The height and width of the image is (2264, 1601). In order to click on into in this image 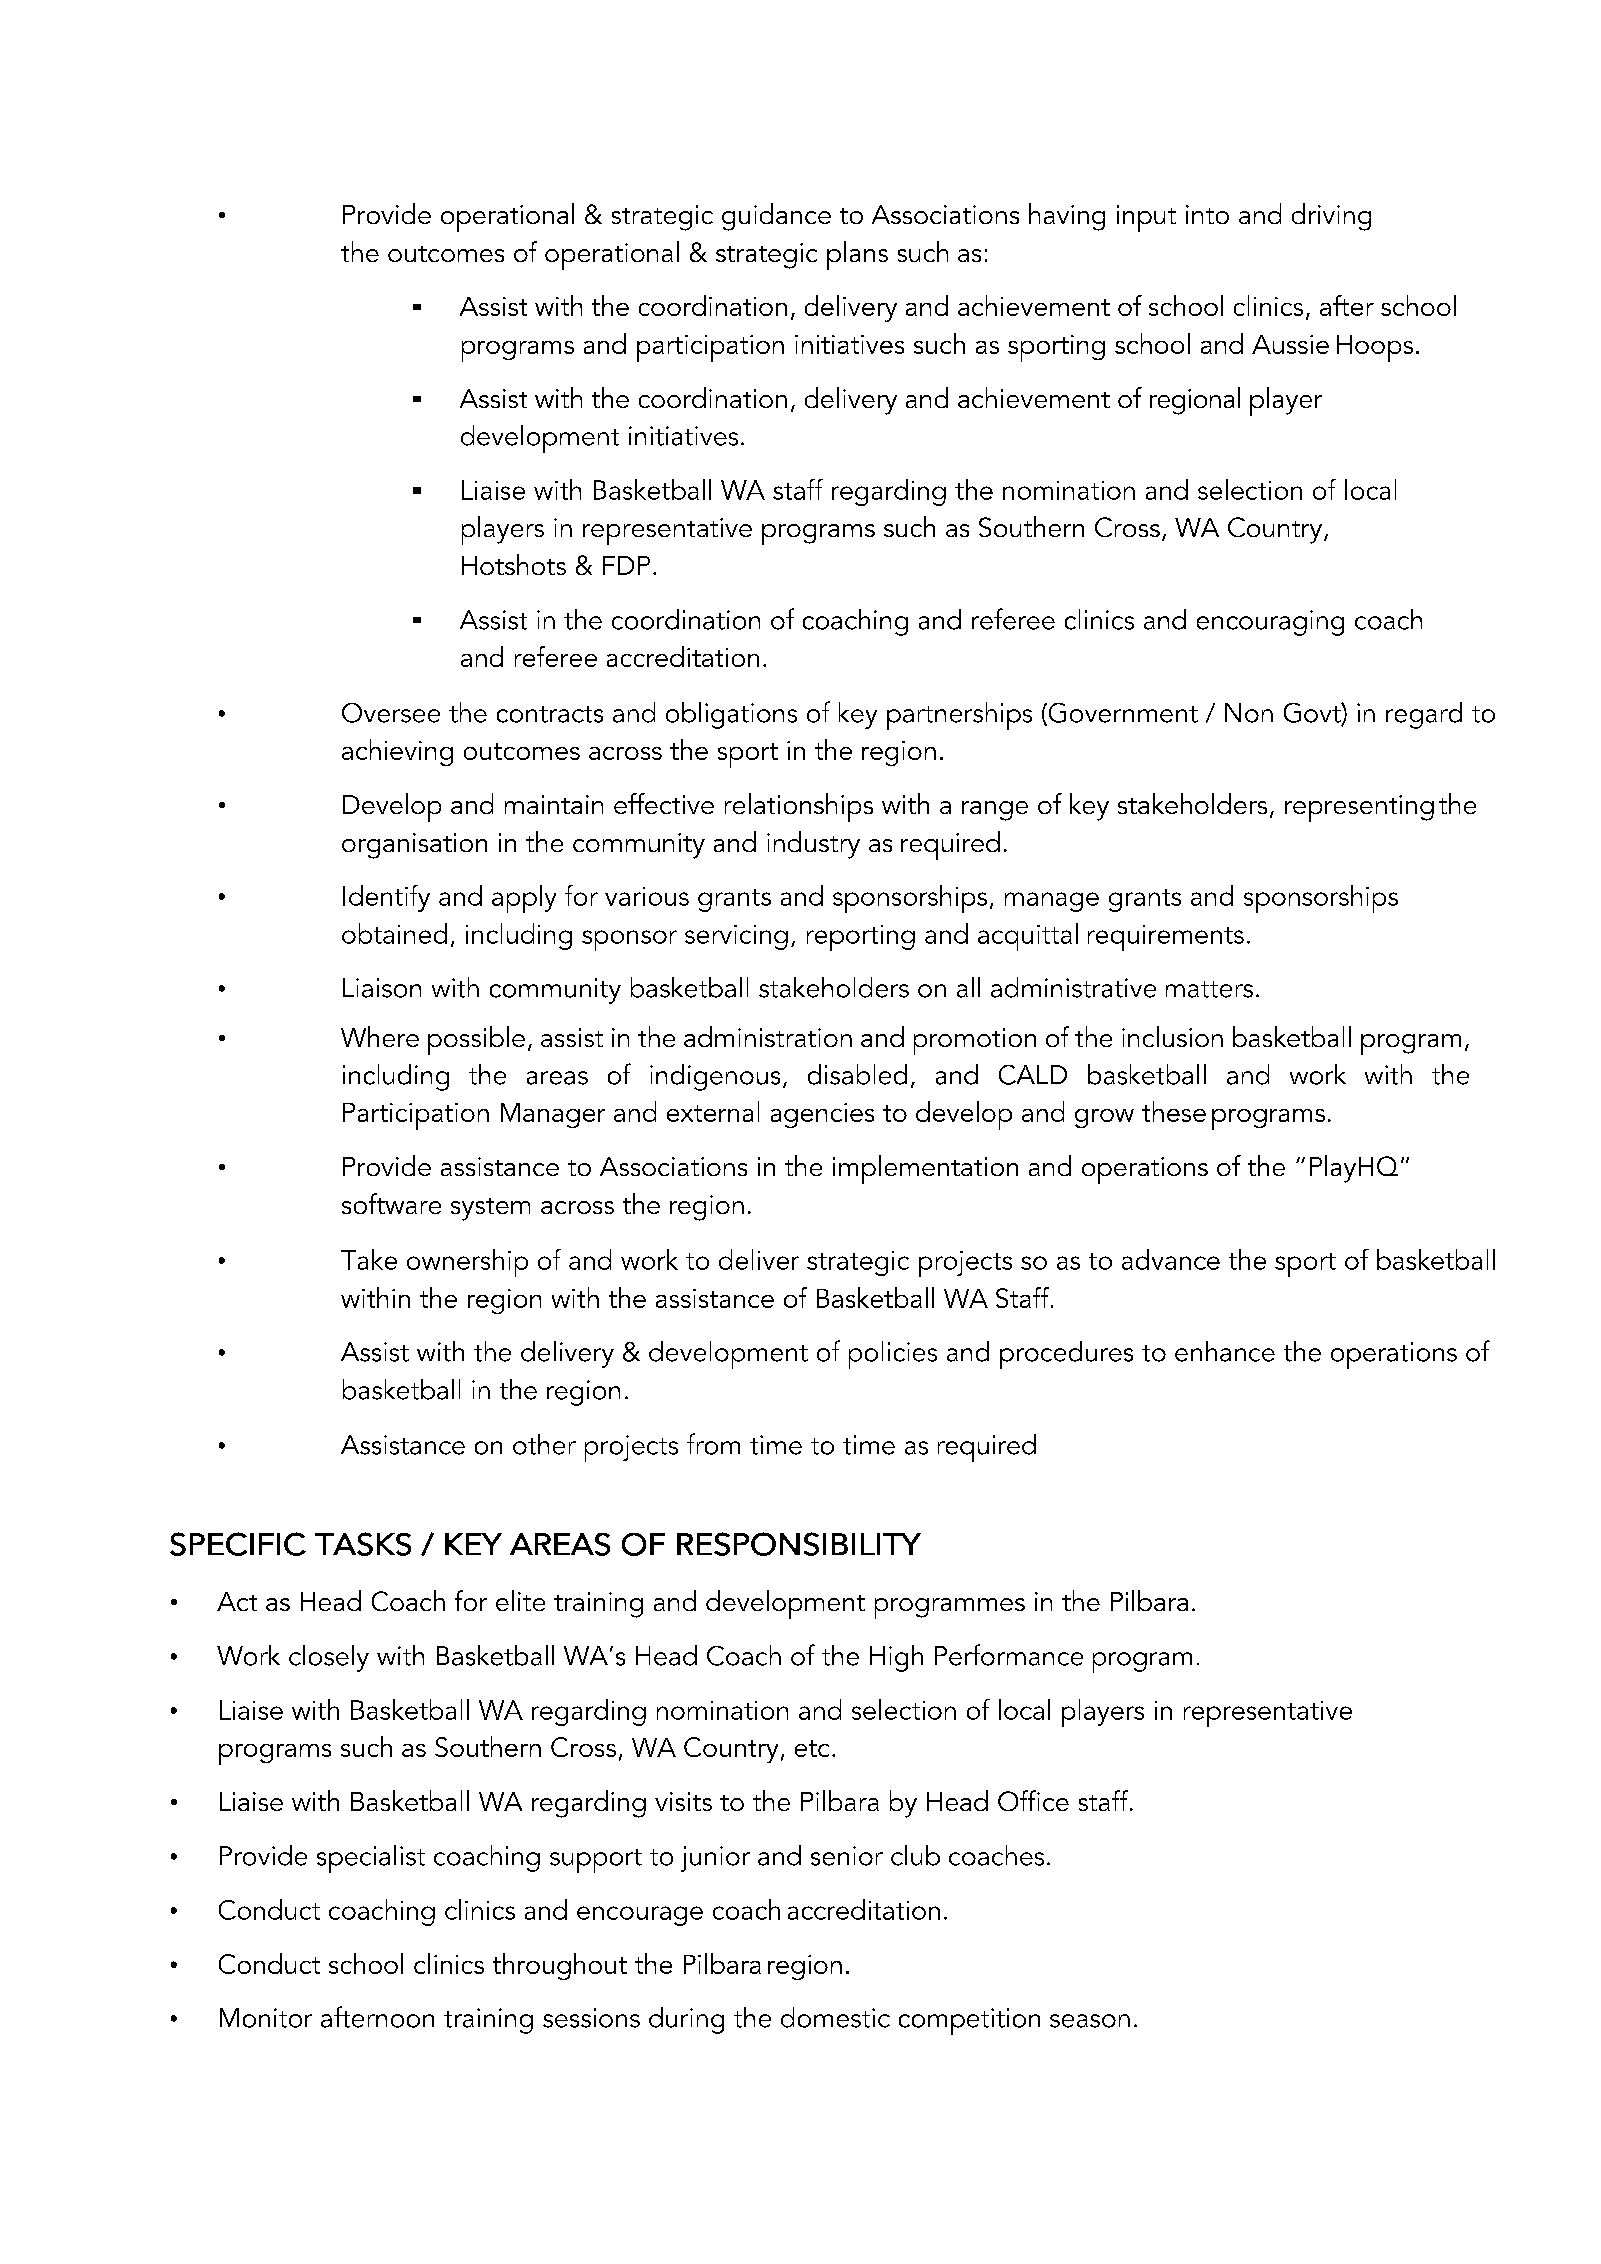, I will do `click(1207, 214)`.
